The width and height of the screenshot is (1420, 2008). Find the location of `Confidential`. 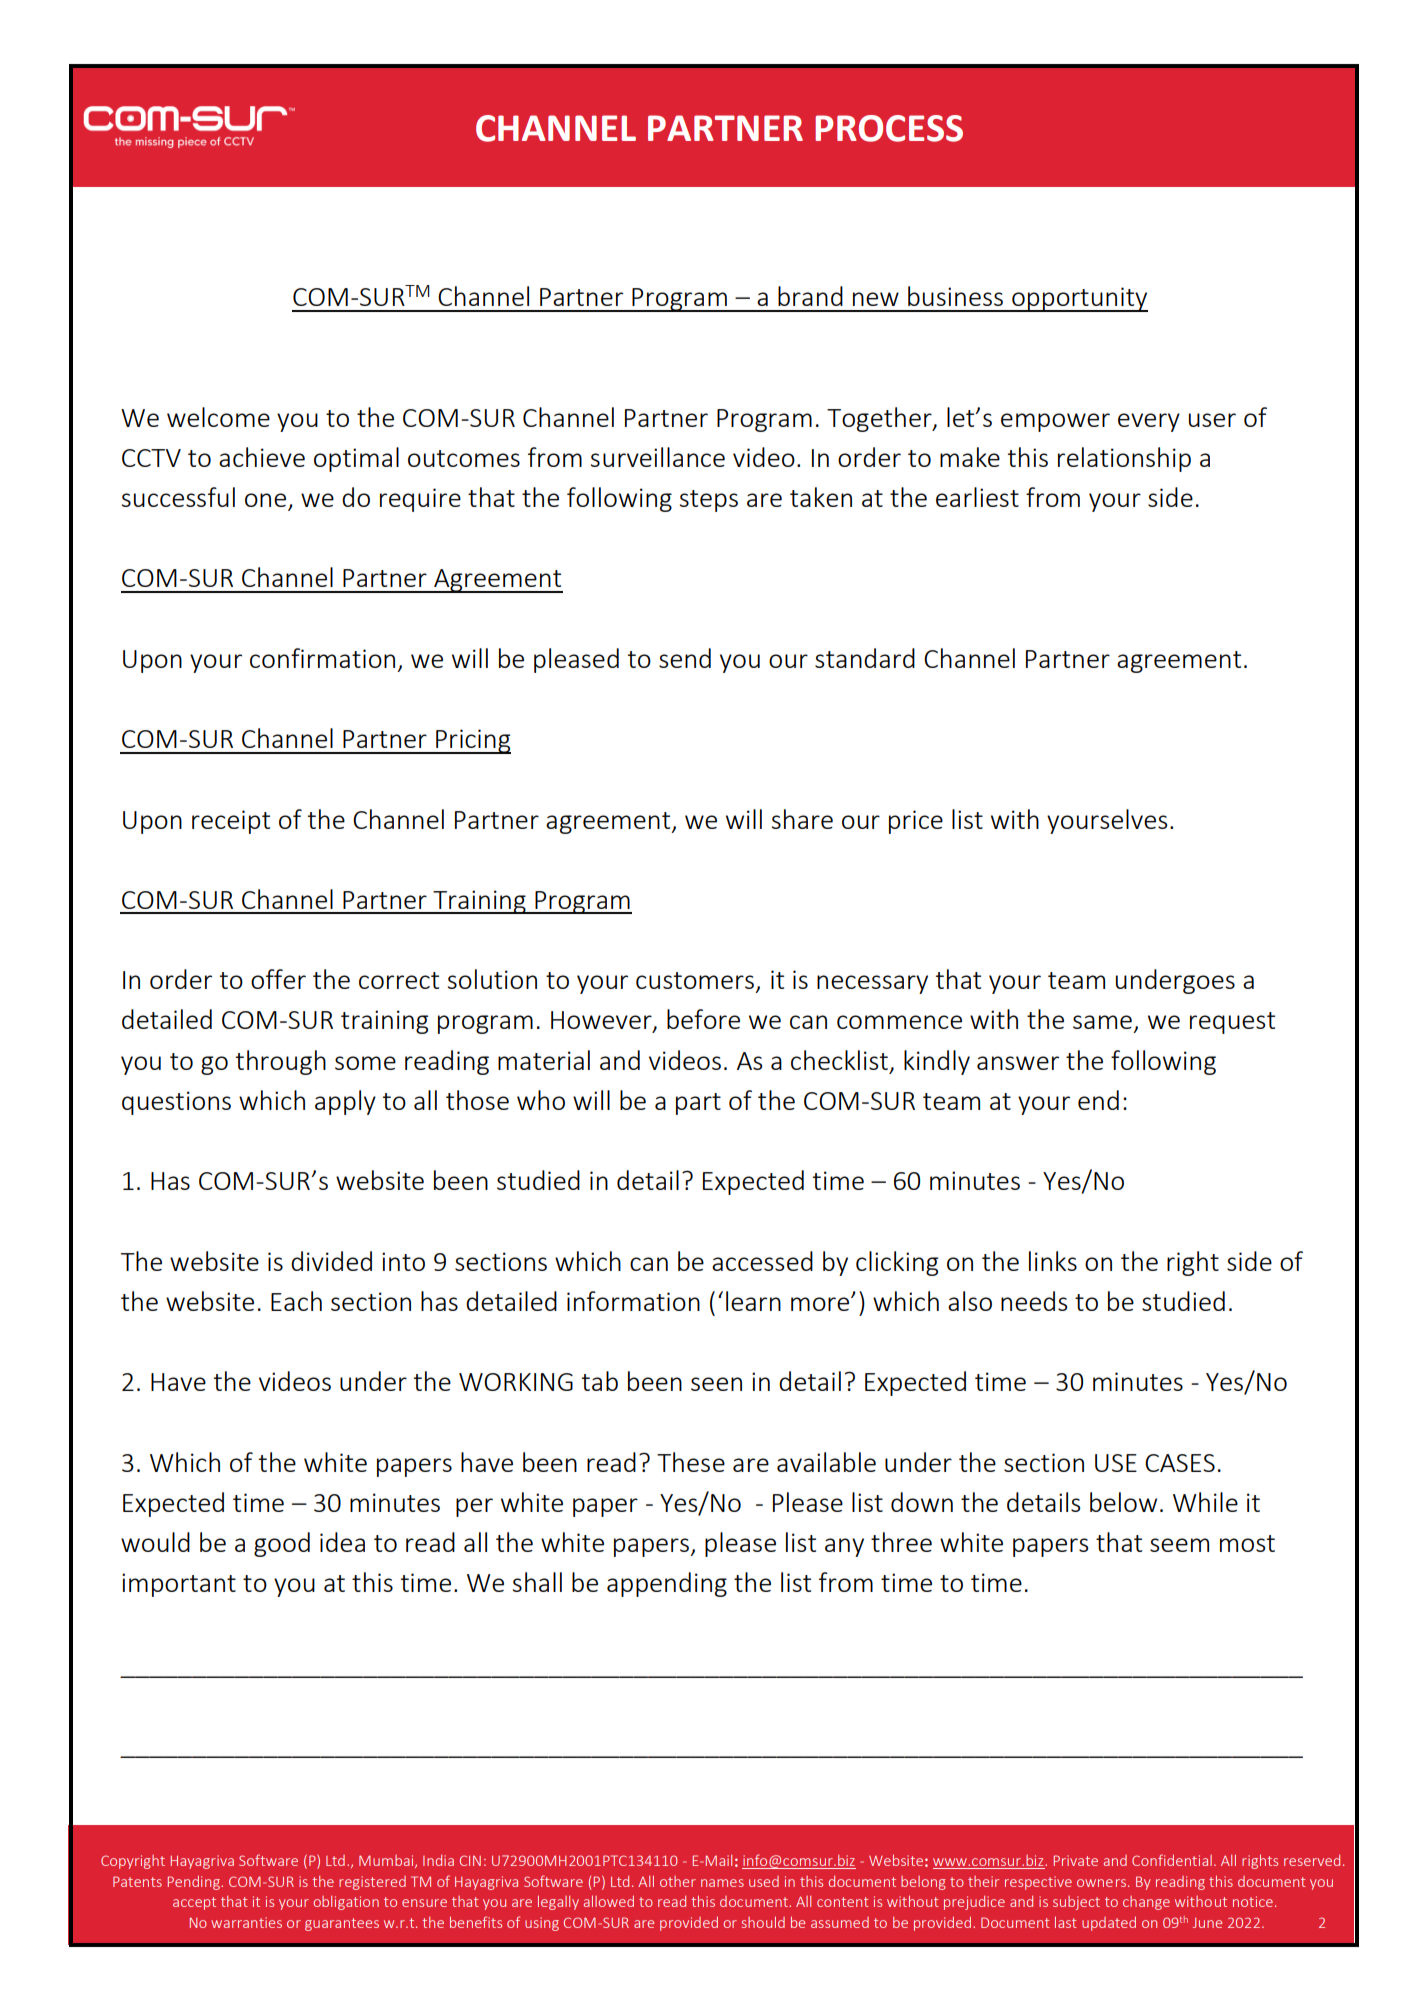

Confidential is located at coordinates (1172, 1860).
